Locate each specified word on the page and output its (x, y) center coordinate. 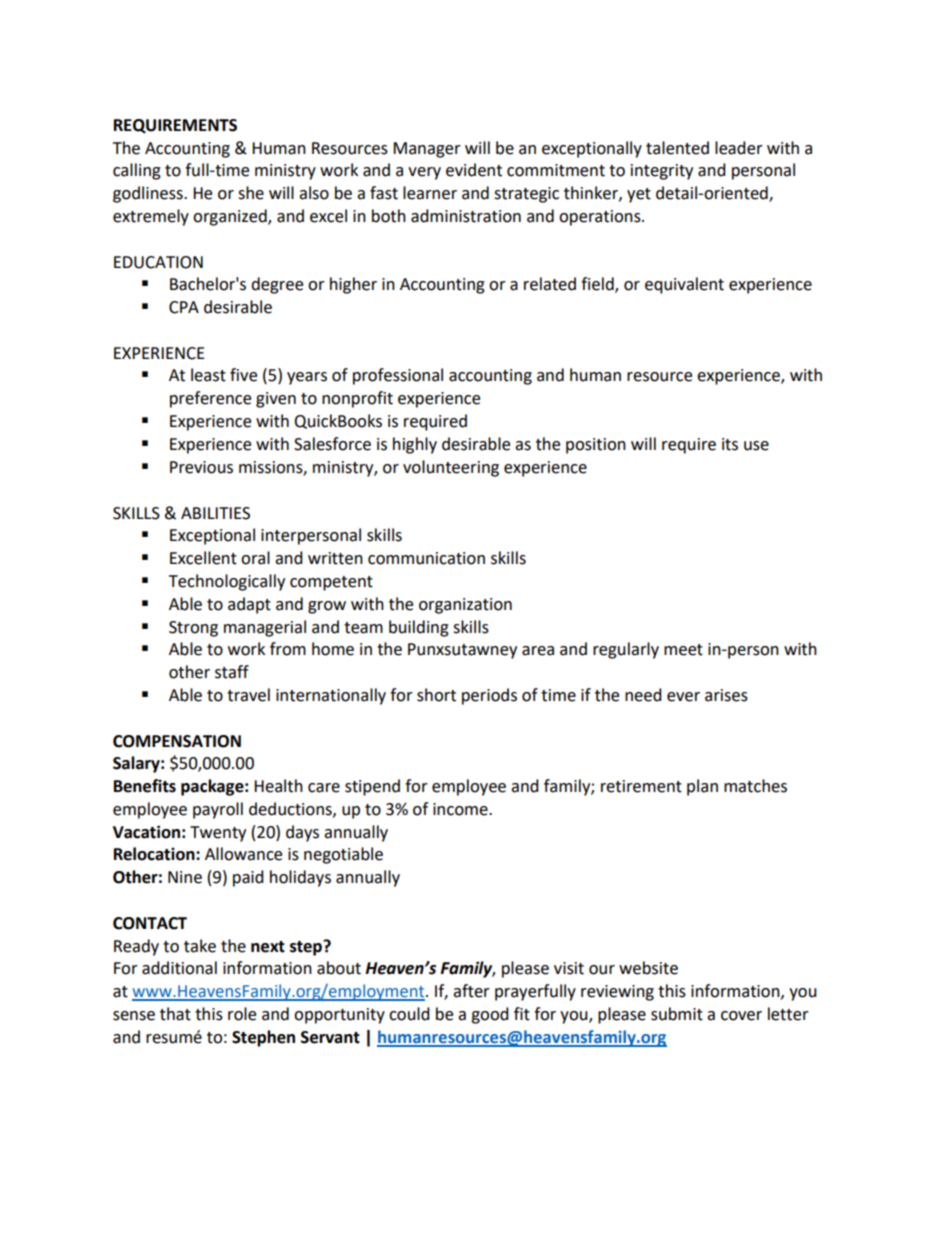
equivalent (684, 285)
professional (398, 376)
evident (474, 170)
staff (232, 672)
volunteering (451, 468)
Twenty (218, 834)
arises (726, 695)
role (242, 1014)
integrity (662, 172)
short (436, 695)
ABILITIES (215, 513)
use (756, 446)
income (461, 809)
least (208, 375)
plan (702, 787)
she (251, 193)
